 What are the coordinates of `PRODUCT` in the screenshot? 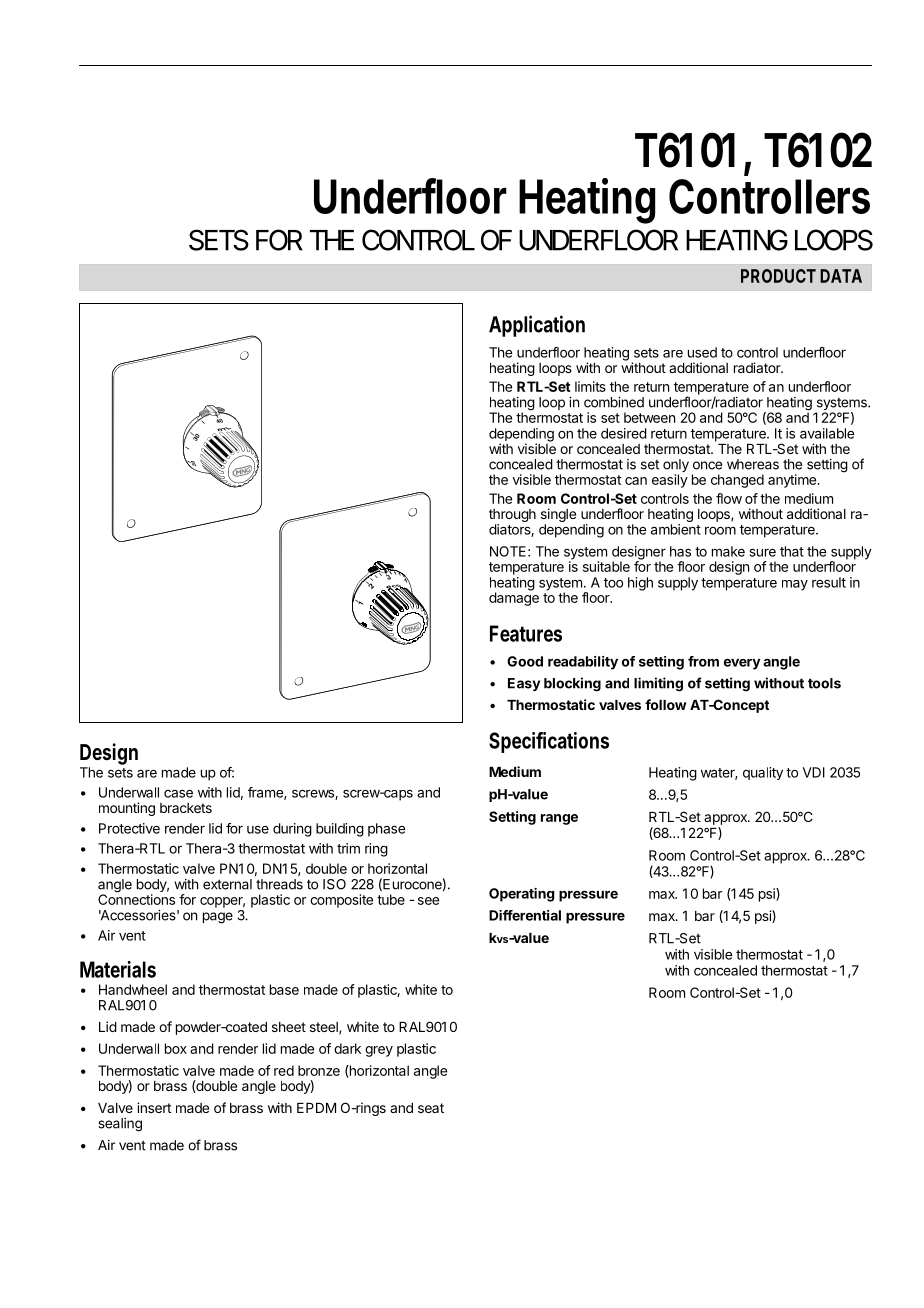 It's located at (778, 276).
